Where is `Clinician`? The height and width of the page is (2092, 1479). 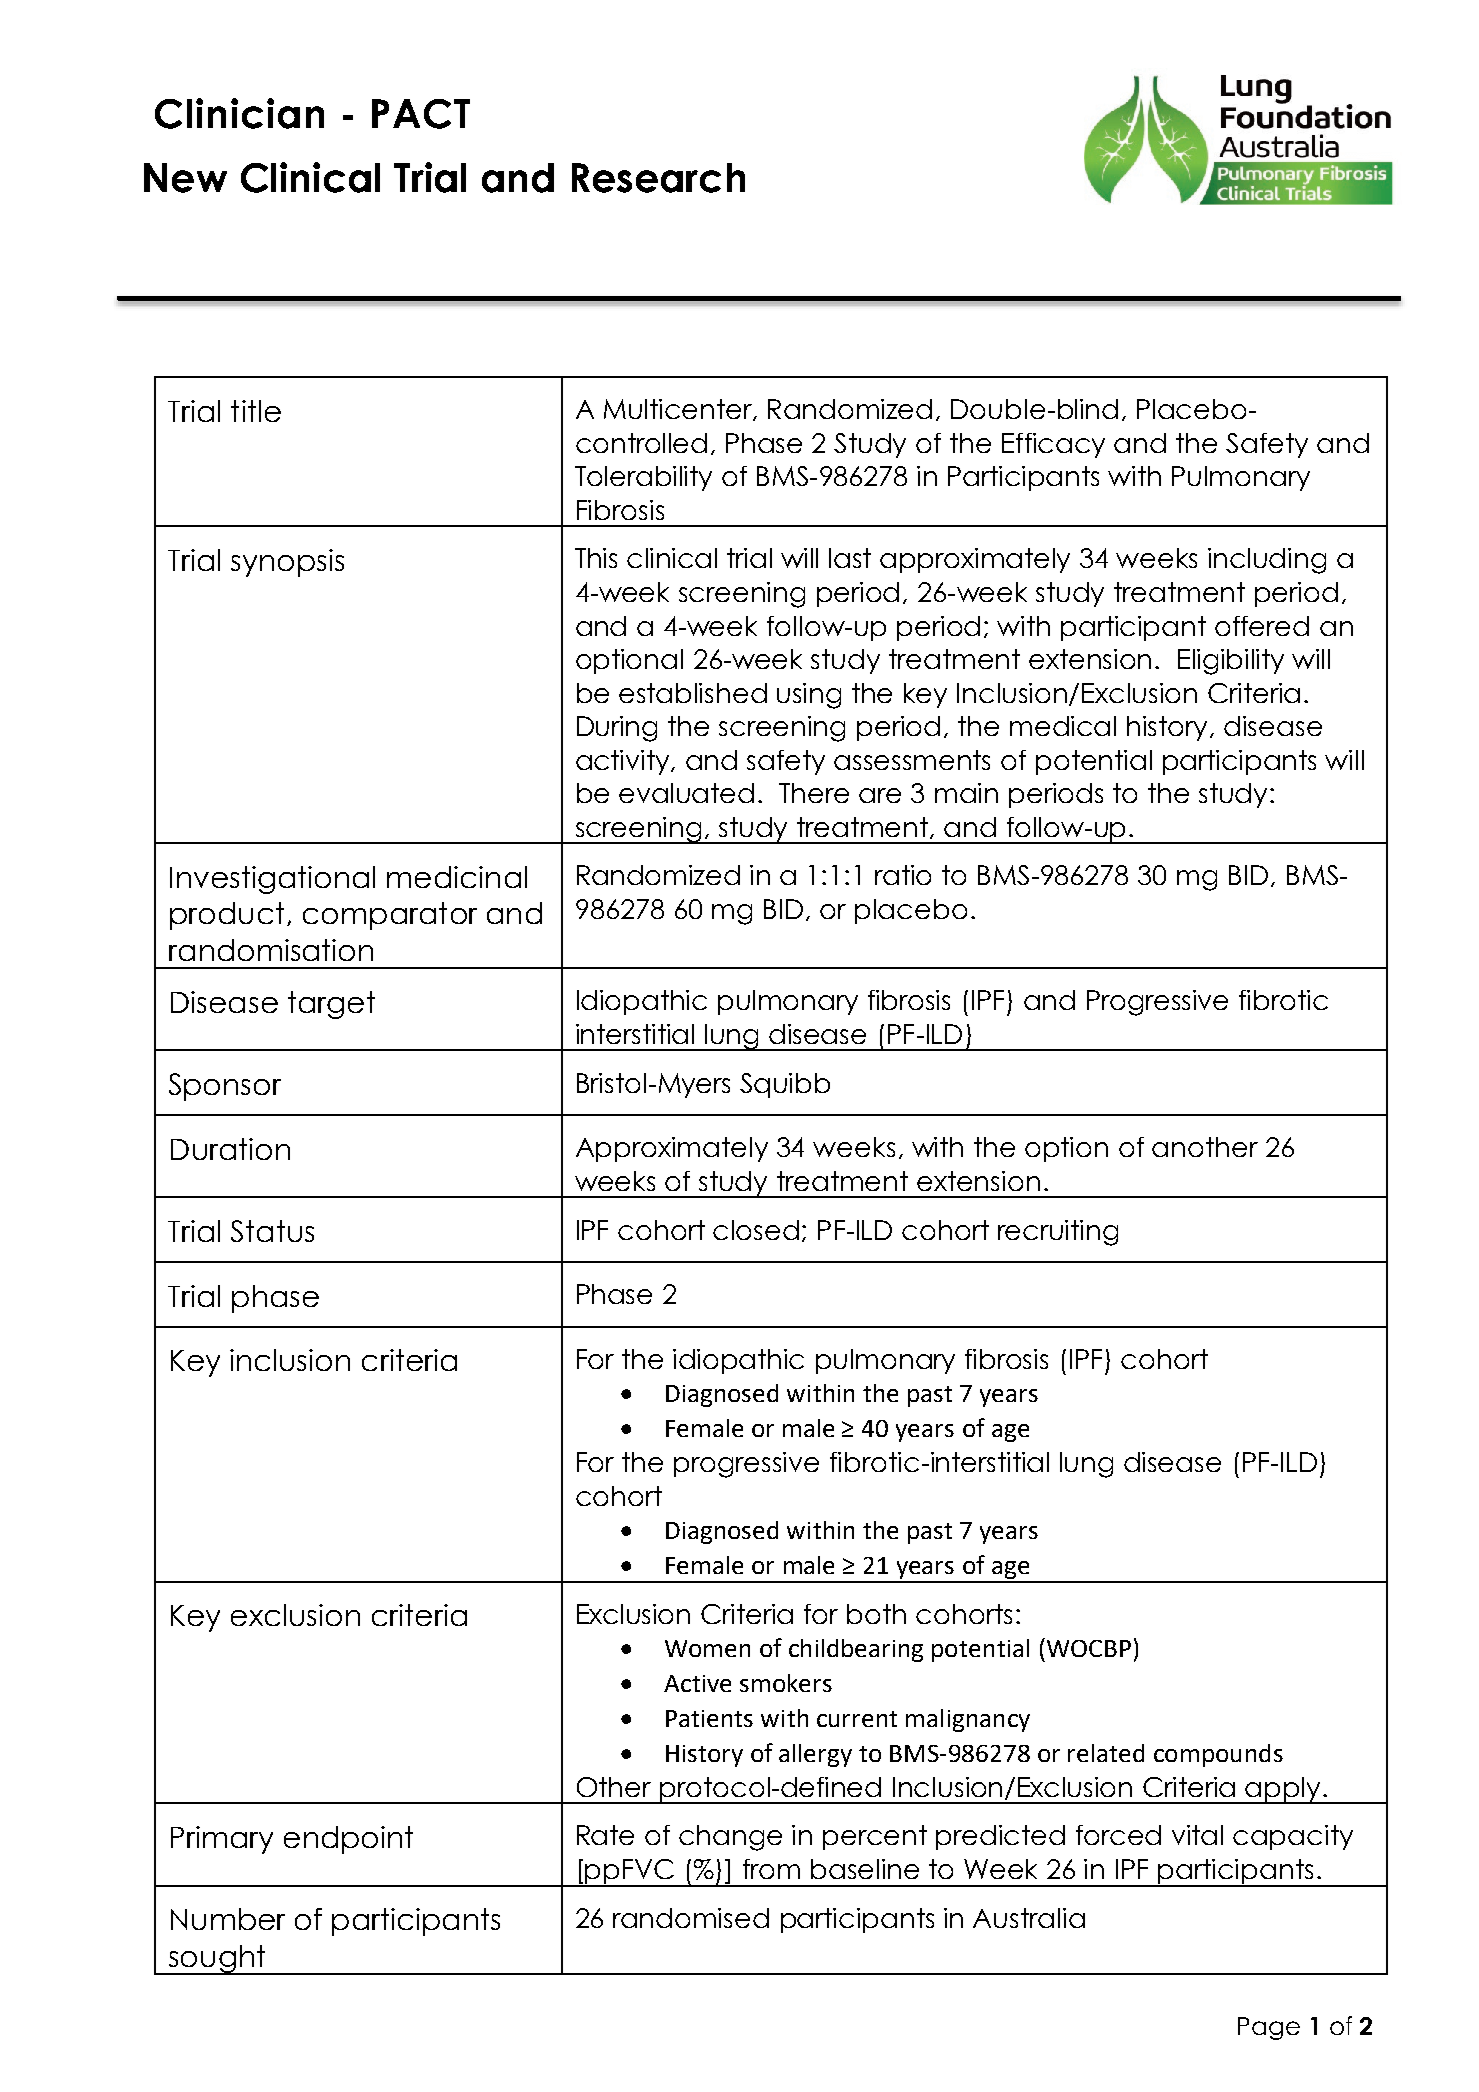
Clinician is located at coordinates (239, 113).
